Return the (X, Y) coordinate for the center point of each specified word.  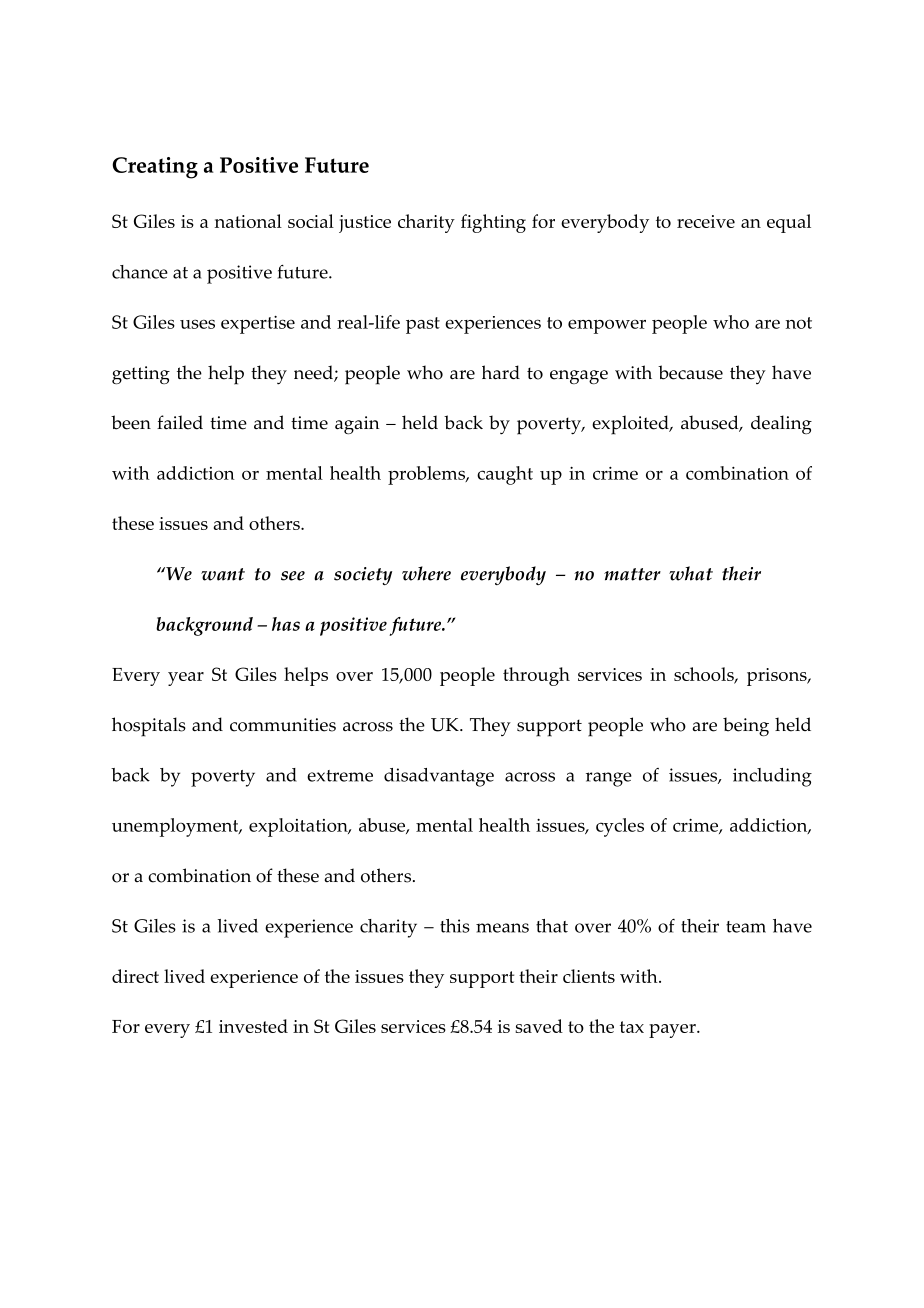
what (691, 573)
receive (706, 221)
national (248, 221)
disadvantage (439, 777)
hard (501, 372)
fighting (493, 223)
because (690, 372)
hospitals (149, 727)
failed (180, 422)
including (772, 777)
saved (539, 1026)
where (426, 573)
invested (253, 1026)
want (223, 574)
